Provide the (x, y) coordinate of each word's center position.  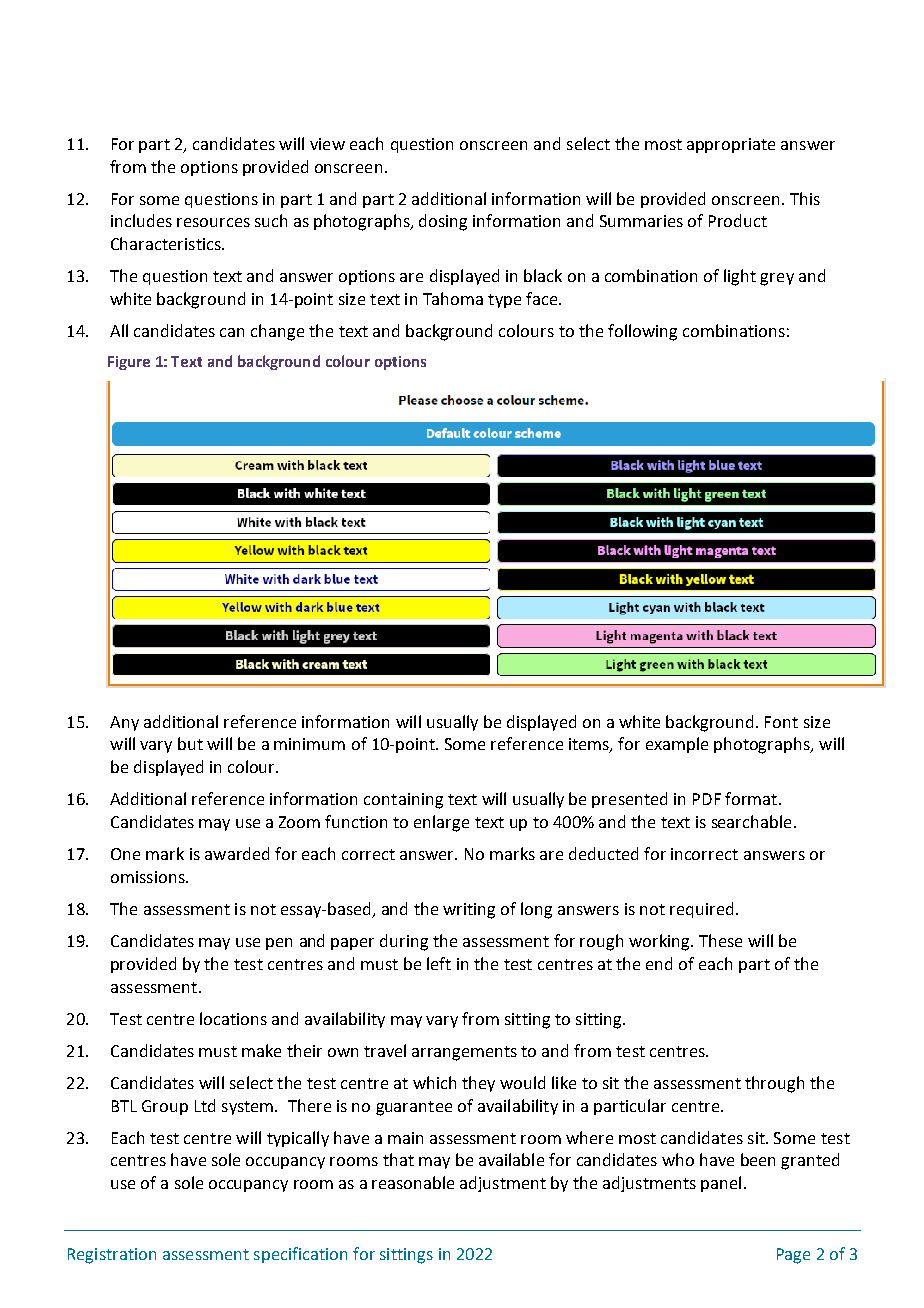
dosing (443, 222)
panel (721, 1184)
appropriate (731, 145)
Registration (112, 1256)
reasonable (413, 1182)
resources (213, 222)
